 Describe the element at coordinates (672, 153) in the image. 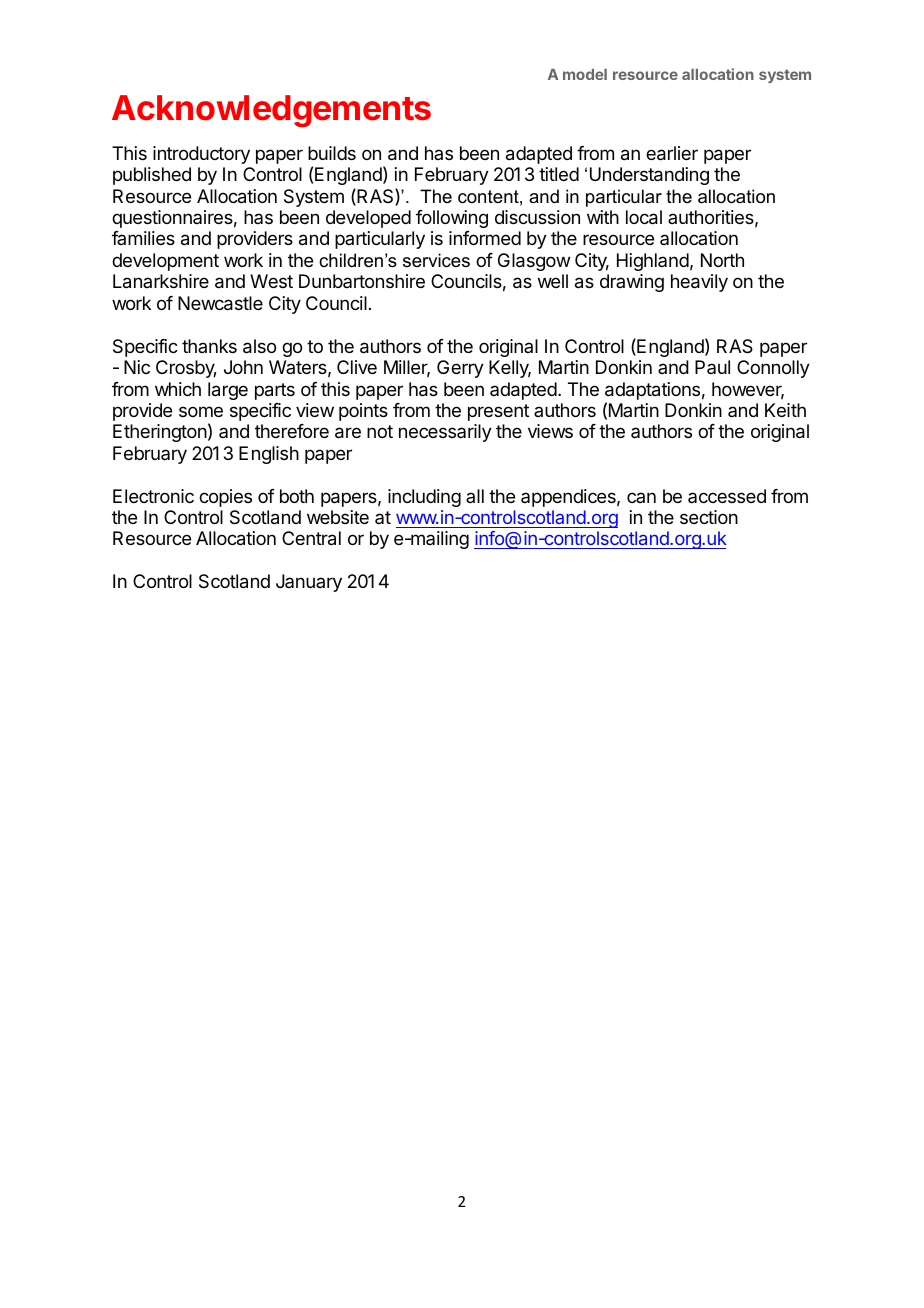

I see `earlier` at that location.
